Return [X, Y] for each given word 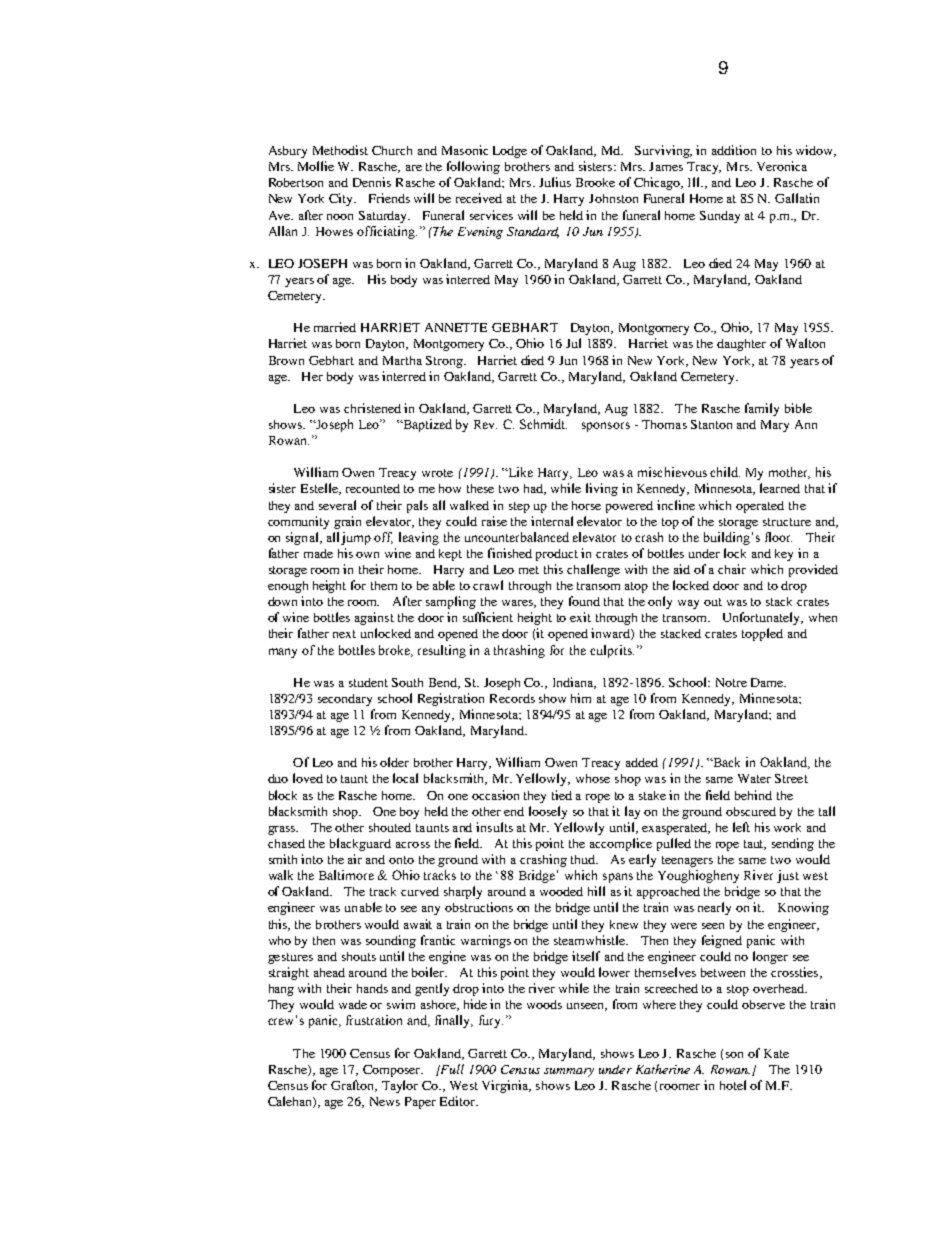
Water [754, 778]
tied [562, 795]
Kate [776, 1053]
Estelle [321, 489]
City [342, 199]
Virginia [506, 1086]
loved [308, 778]
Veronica [782, 166]
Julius [555, 182]
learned [780, 488]
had [535, 489]
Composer [393, 1071]
